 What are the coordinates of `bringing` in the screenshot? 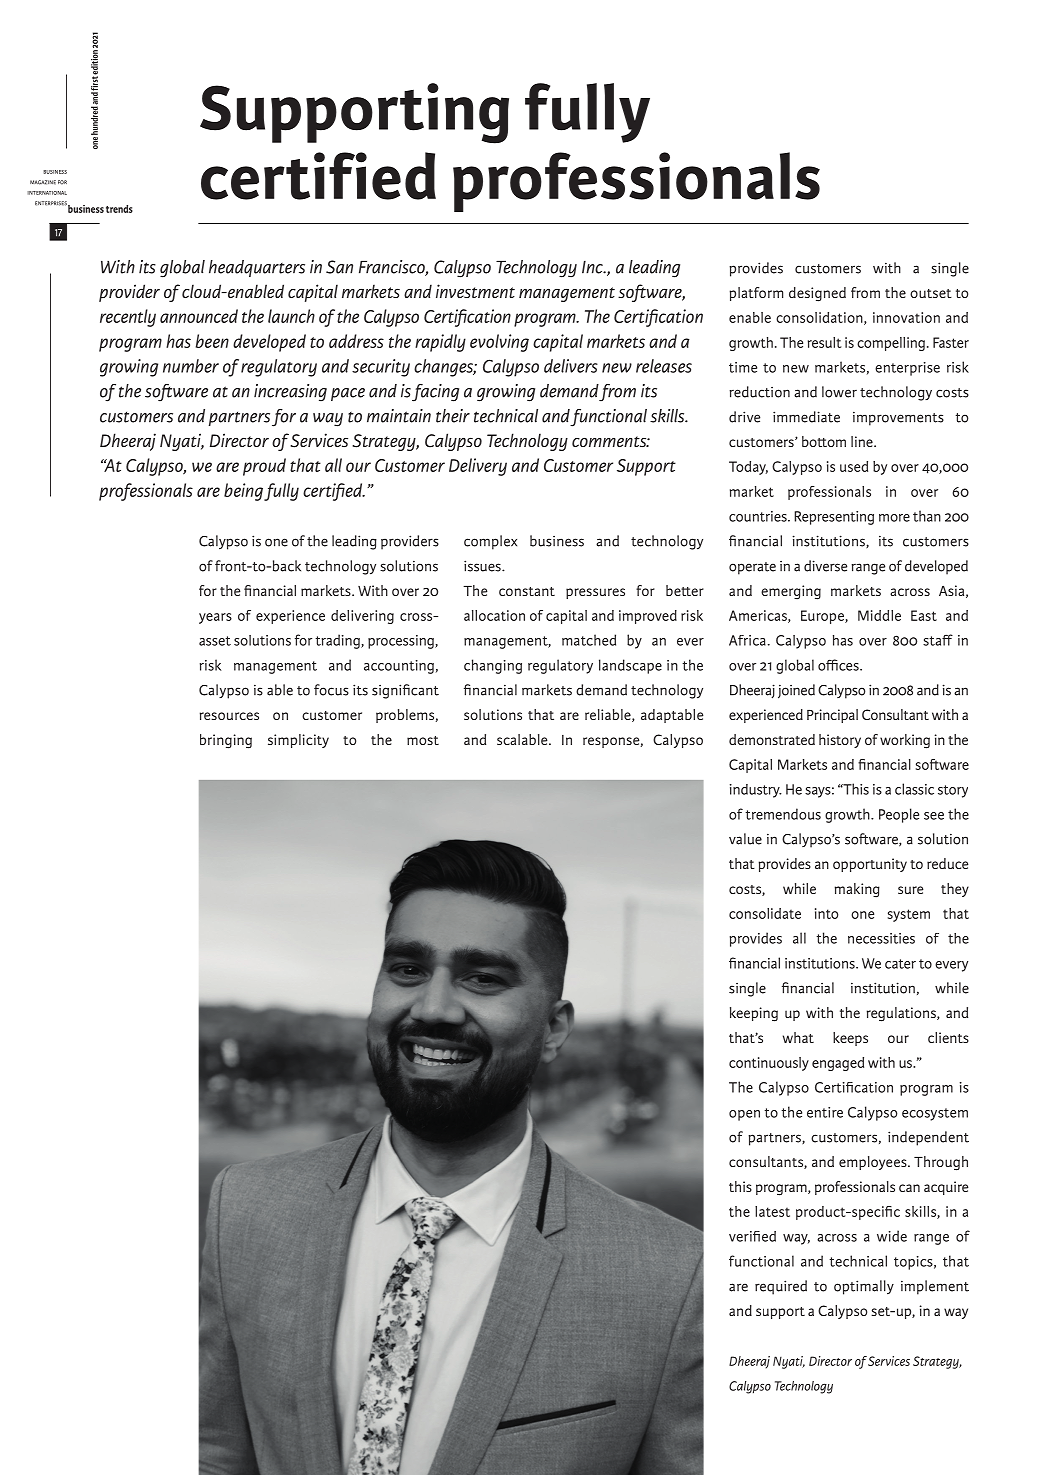 It's located at (226, 741).
